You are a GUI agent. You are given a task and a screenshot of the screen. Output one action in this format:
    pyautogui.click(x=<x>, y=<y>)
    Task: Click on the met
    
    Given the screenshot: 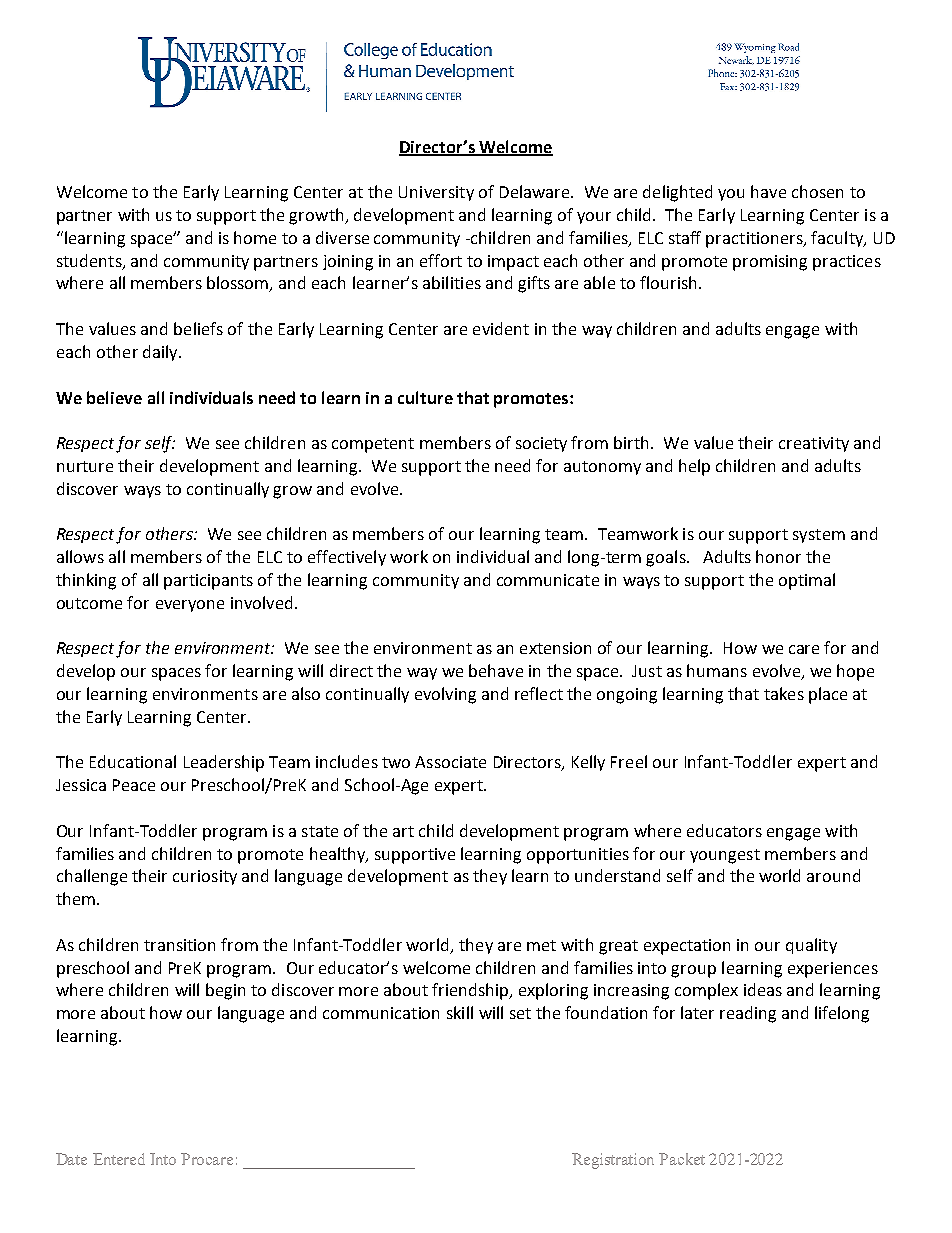 What is the action you would take?
    pyautogui.click(x=541, y=945)
